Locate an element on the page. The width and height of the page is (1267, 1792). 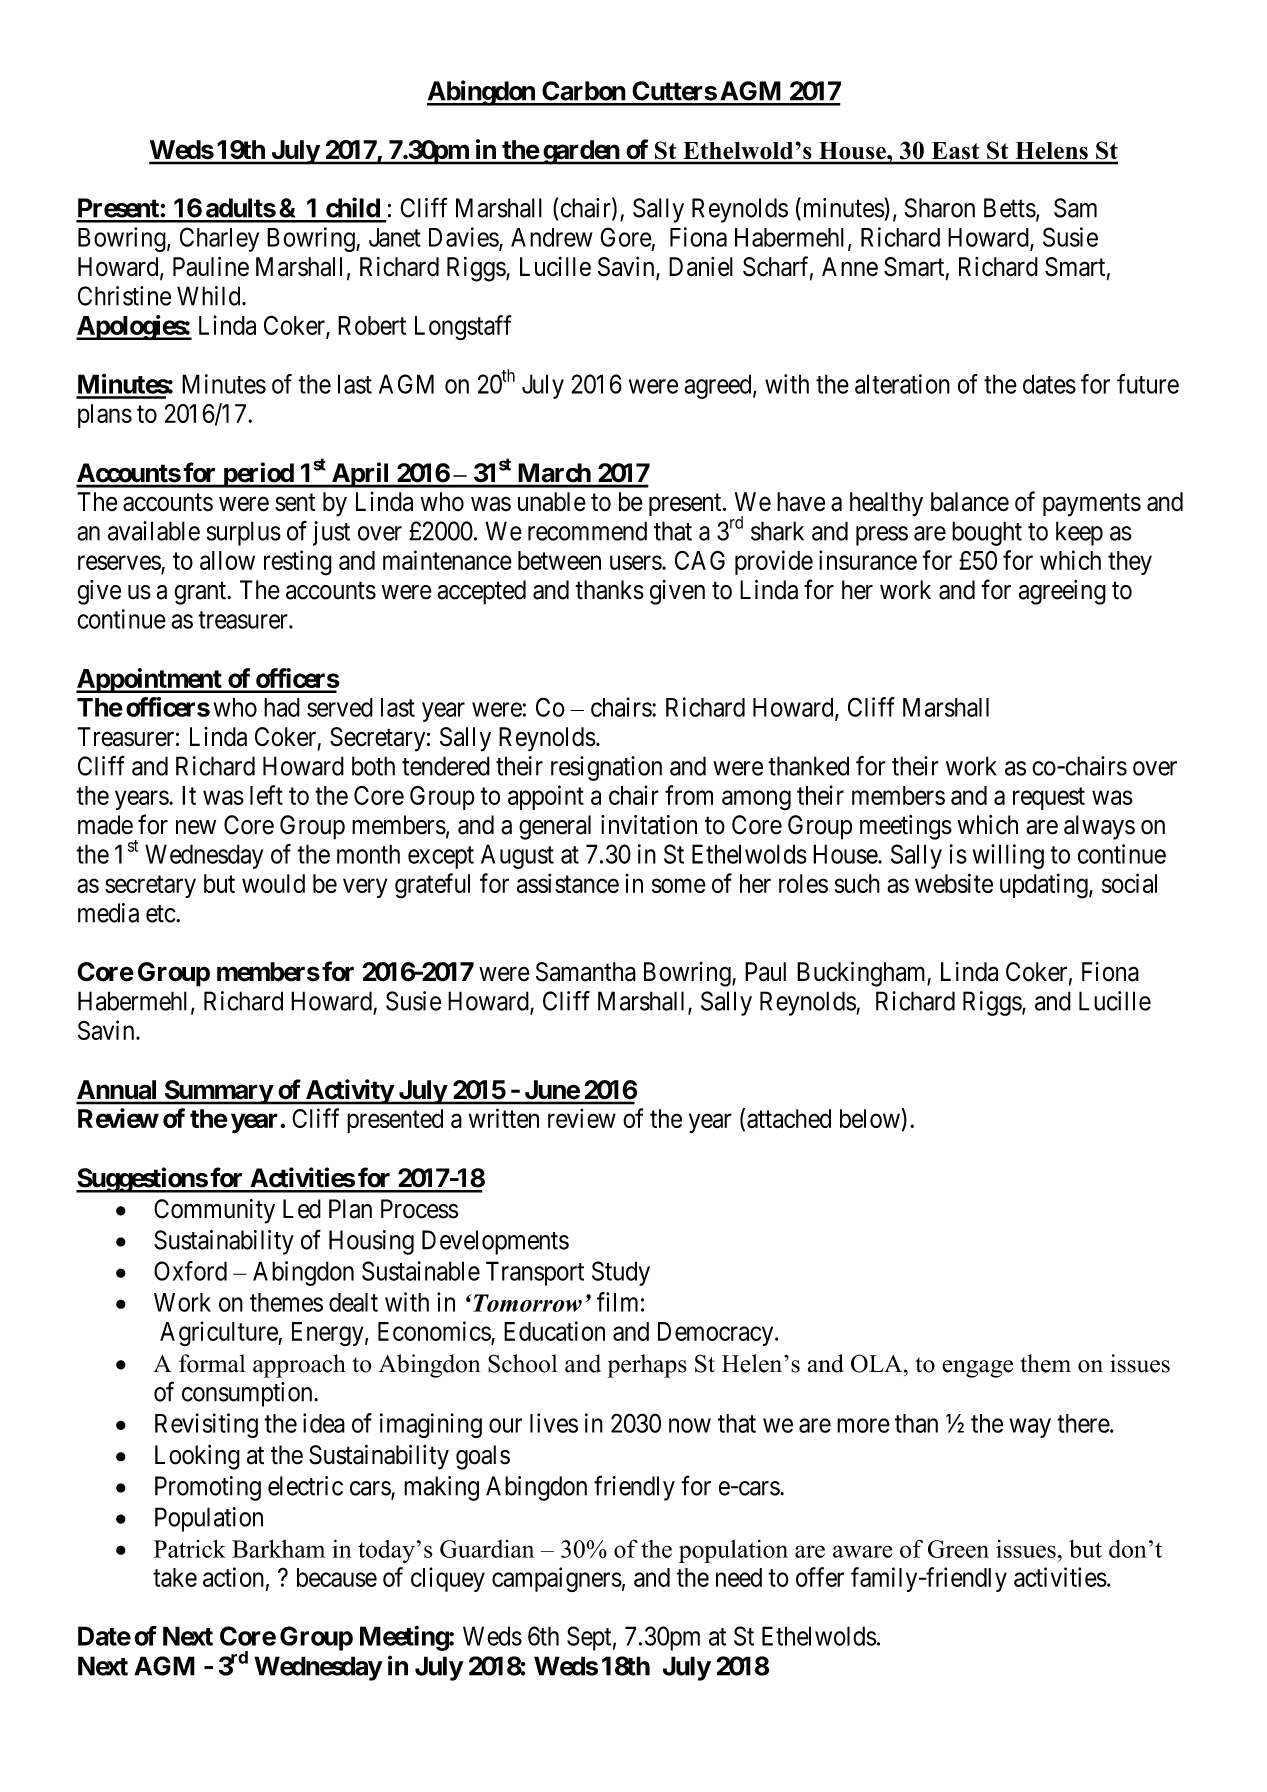
Gore is located at coordinates (626, 237).
